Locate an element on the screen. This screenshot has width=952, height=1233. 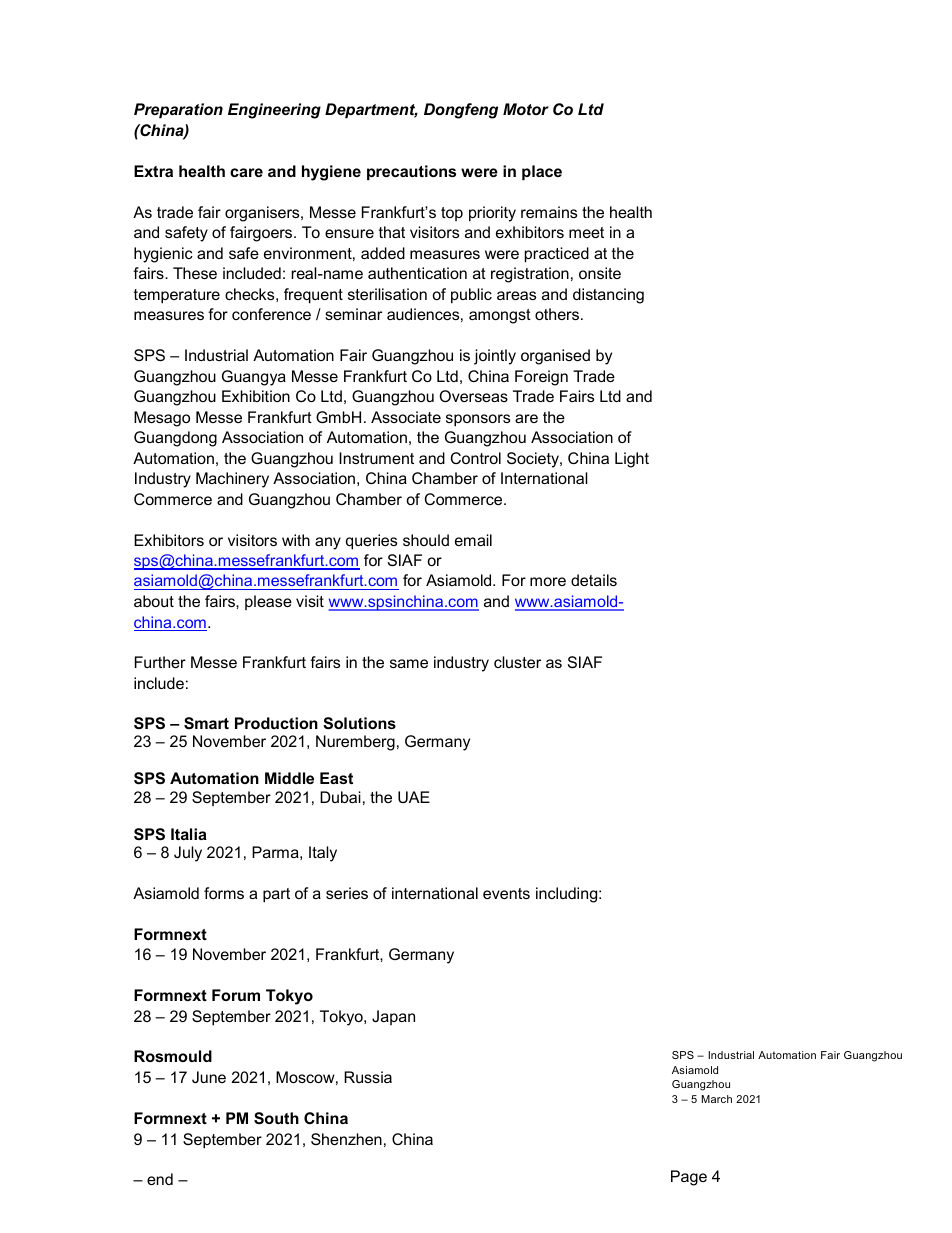
details is located at coordinates (594, 580).
